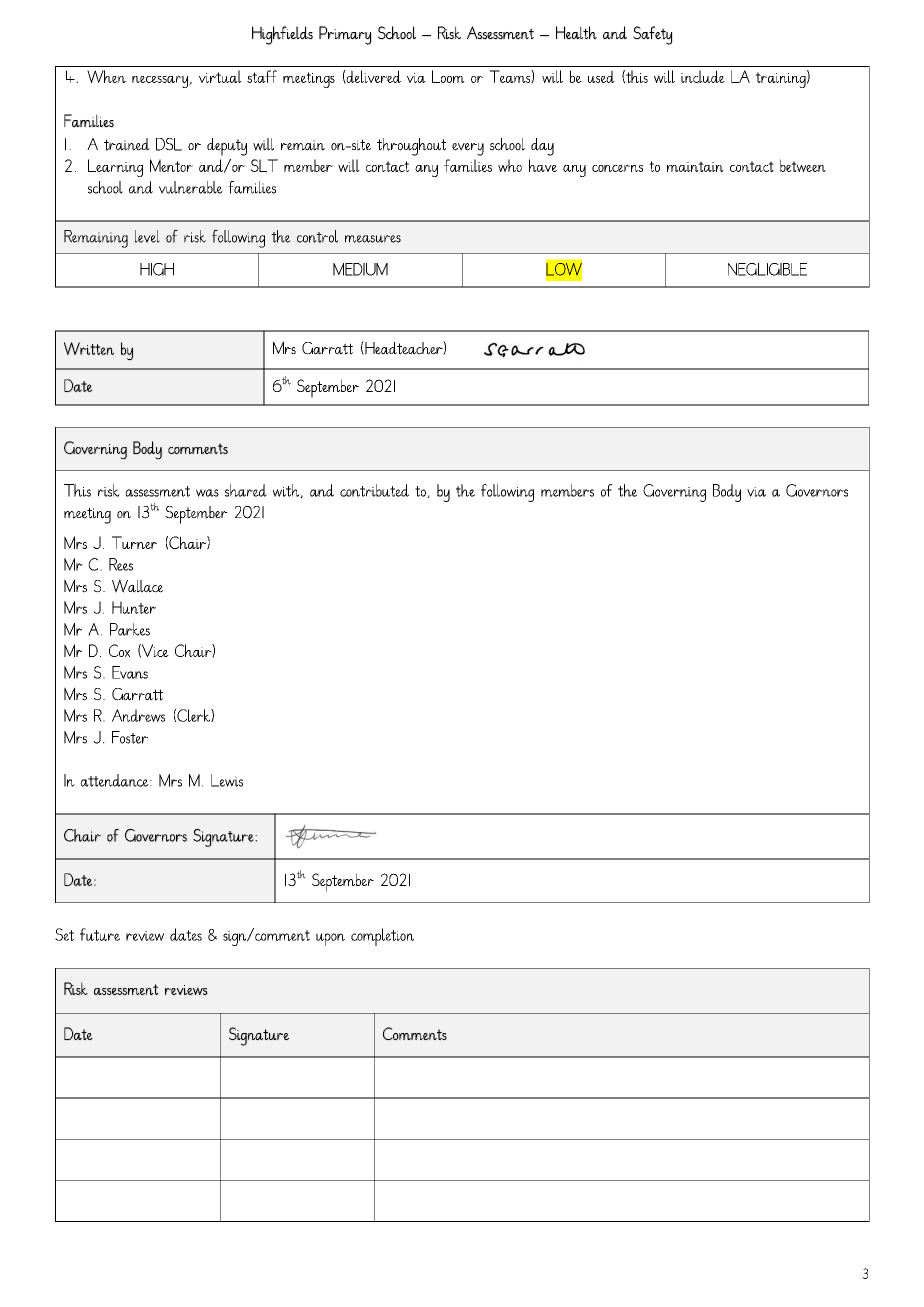 This document has height=1307, width=924. Describe the element at coordinates (382, 937) in the document. I see `completion` at that location.
